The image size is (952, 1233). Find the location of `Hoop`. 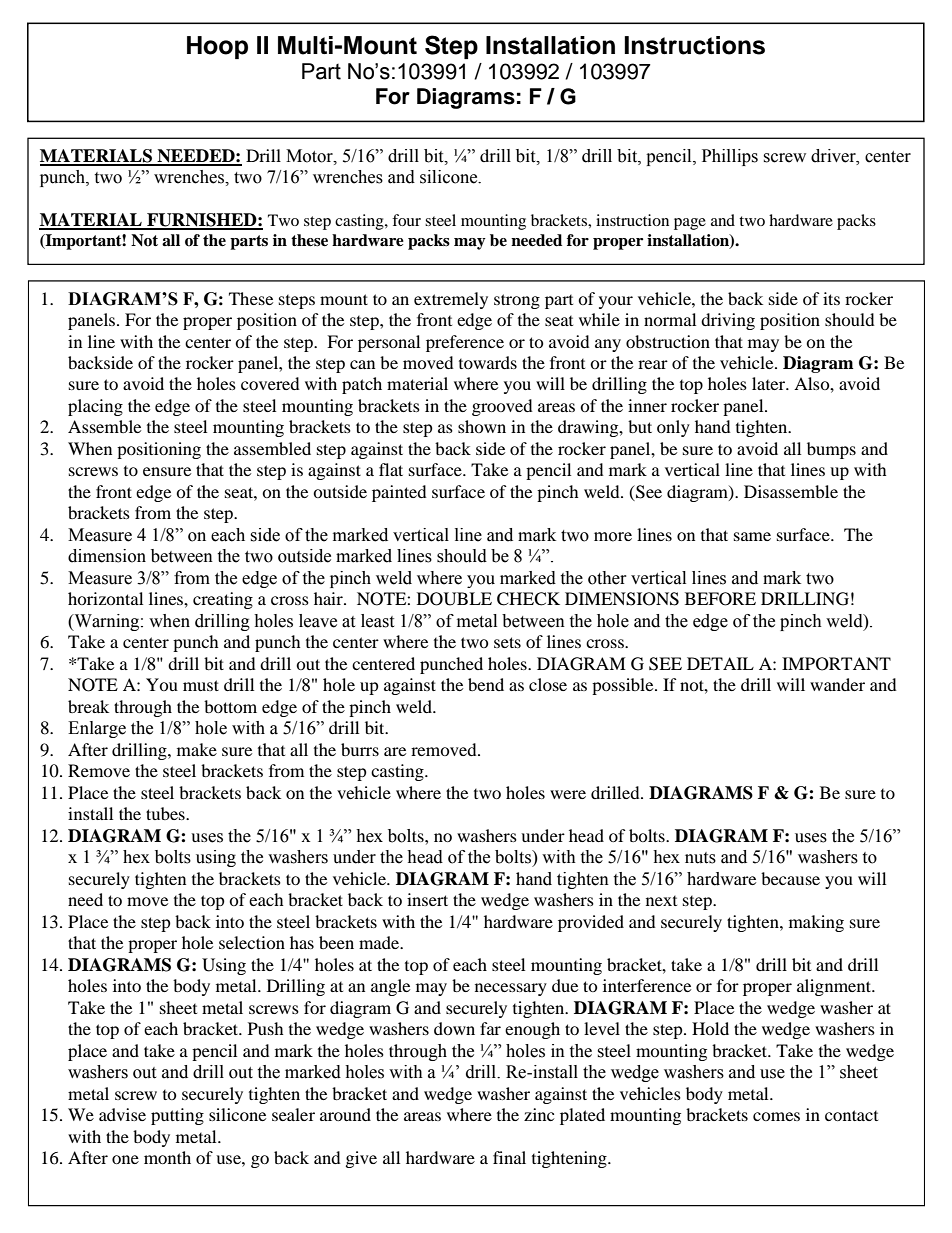

Hoop is located at coordinates (217, 47).
